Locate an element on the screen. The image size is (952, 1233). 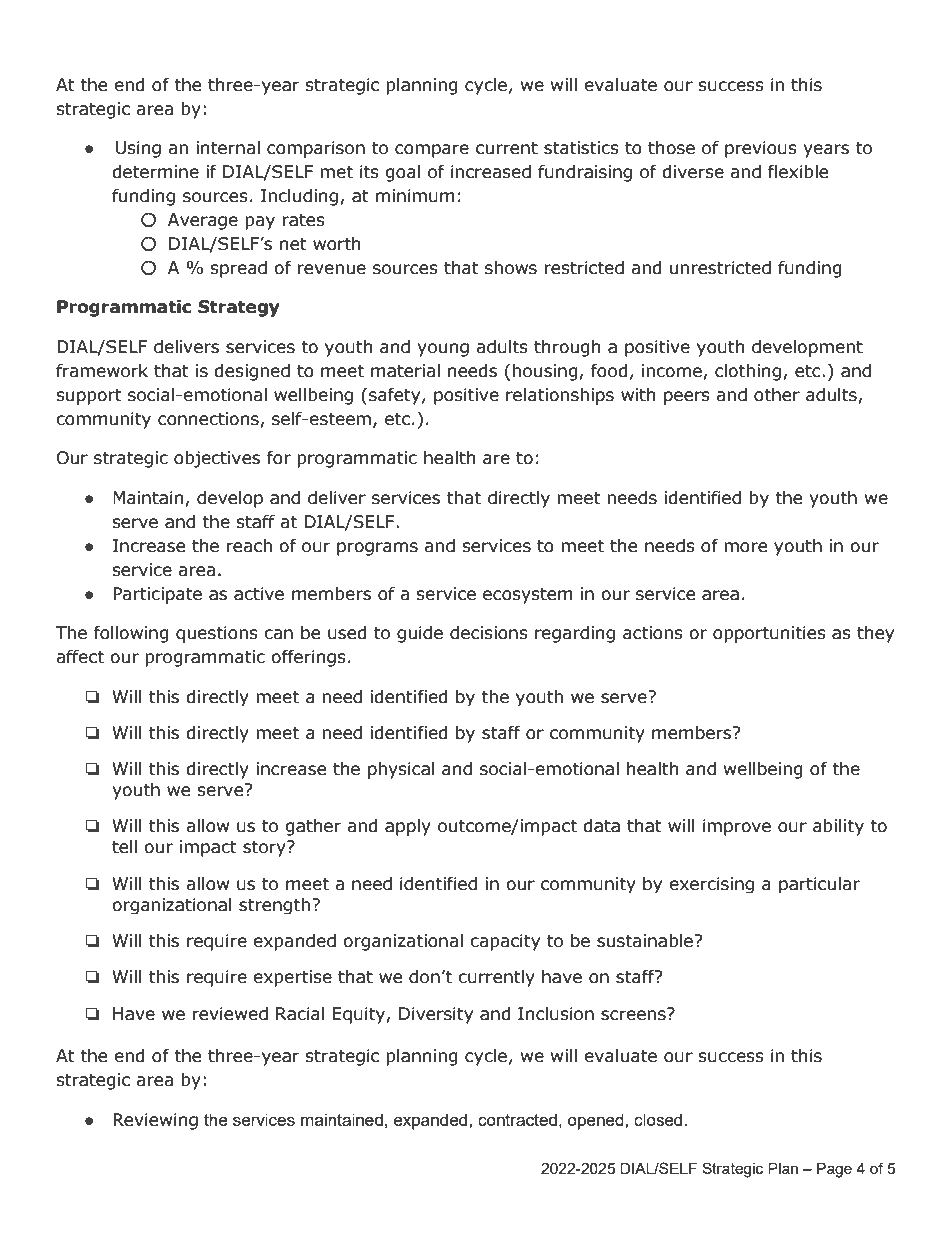
Reviewing is located at coordinates (155, 1121).
